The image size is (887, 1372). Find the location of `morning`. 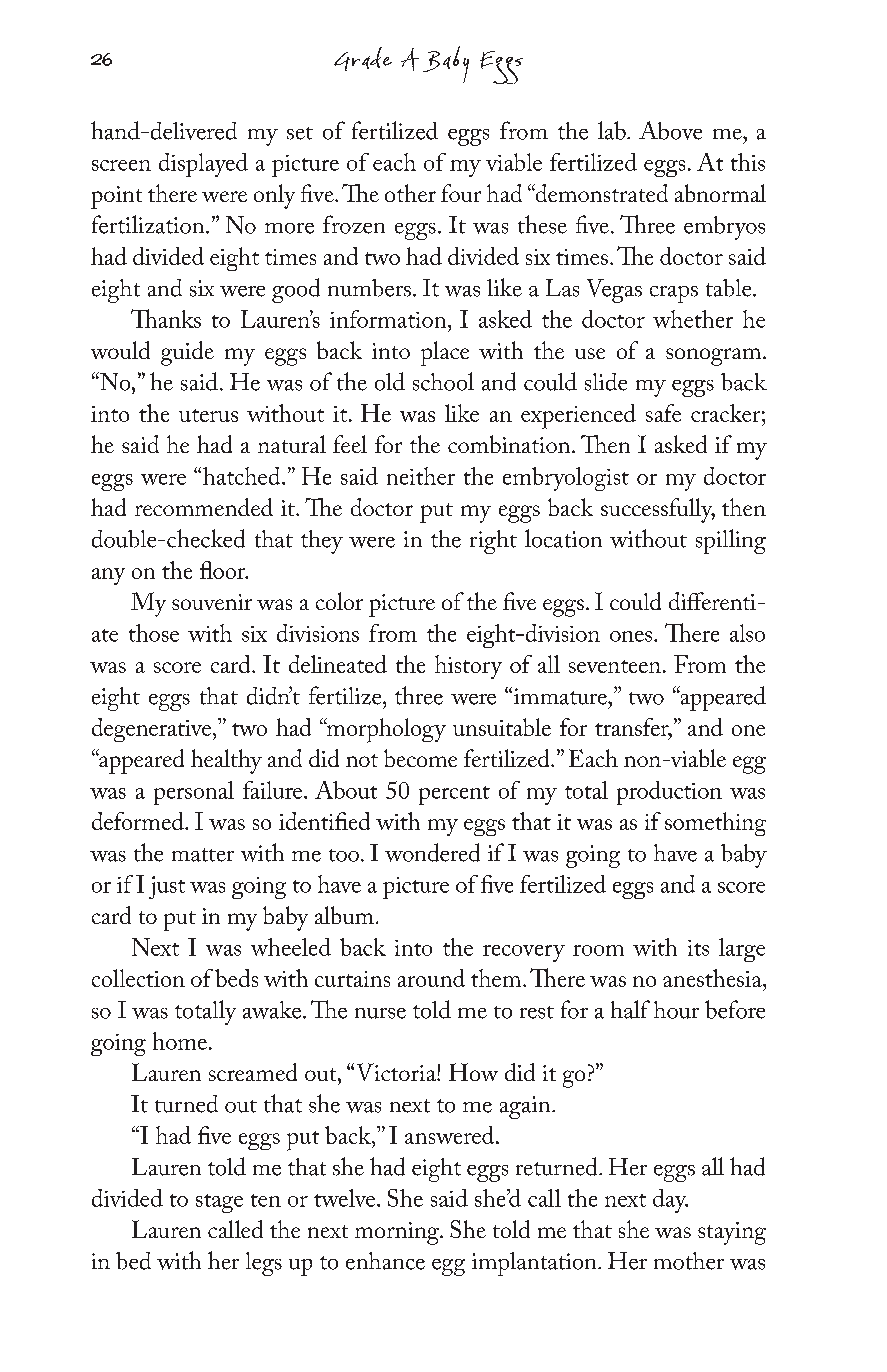

morning is located at coordinates (398, 1233).
